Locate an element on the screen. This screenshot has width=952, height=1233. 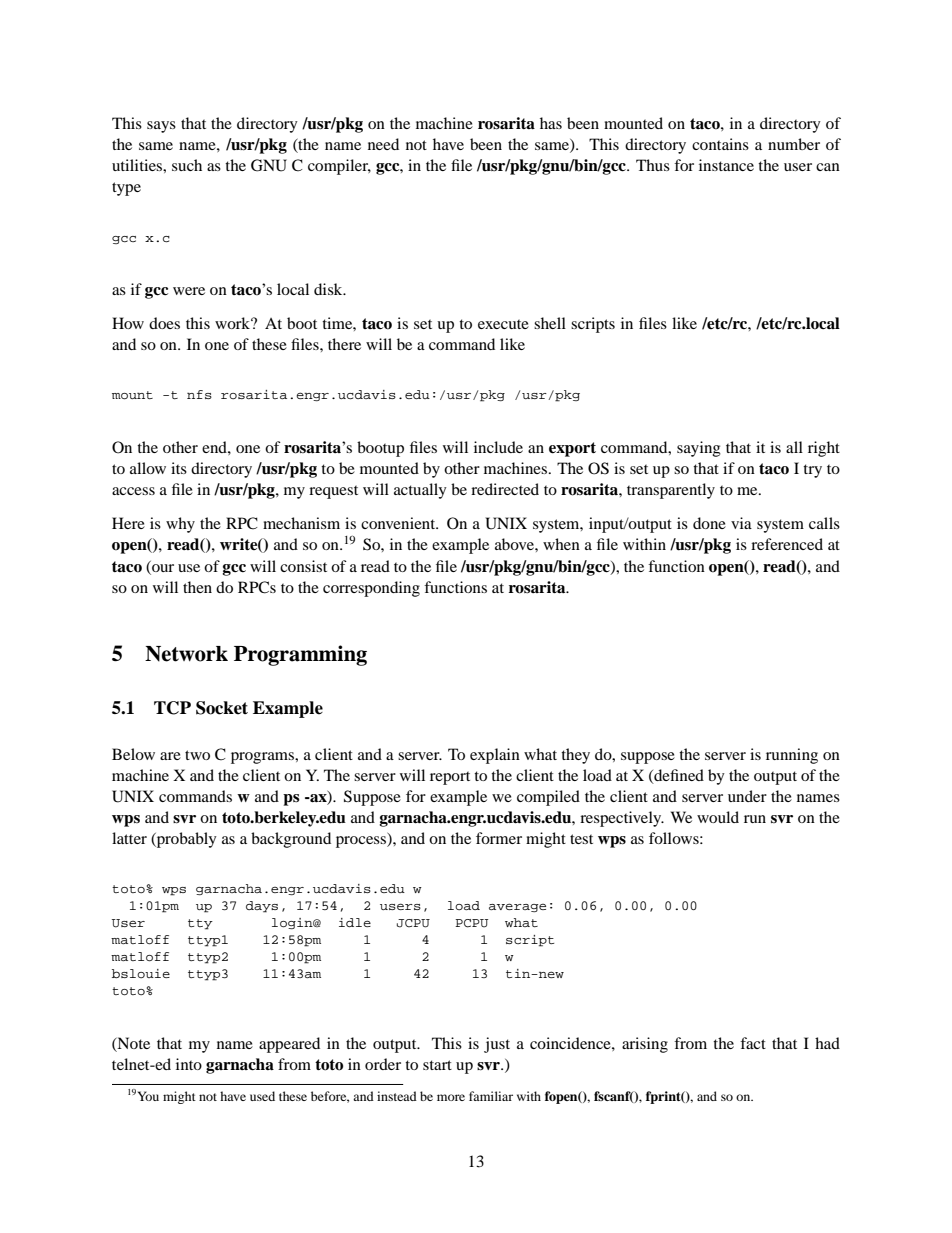
saying is located at coordinates (699, 449).
